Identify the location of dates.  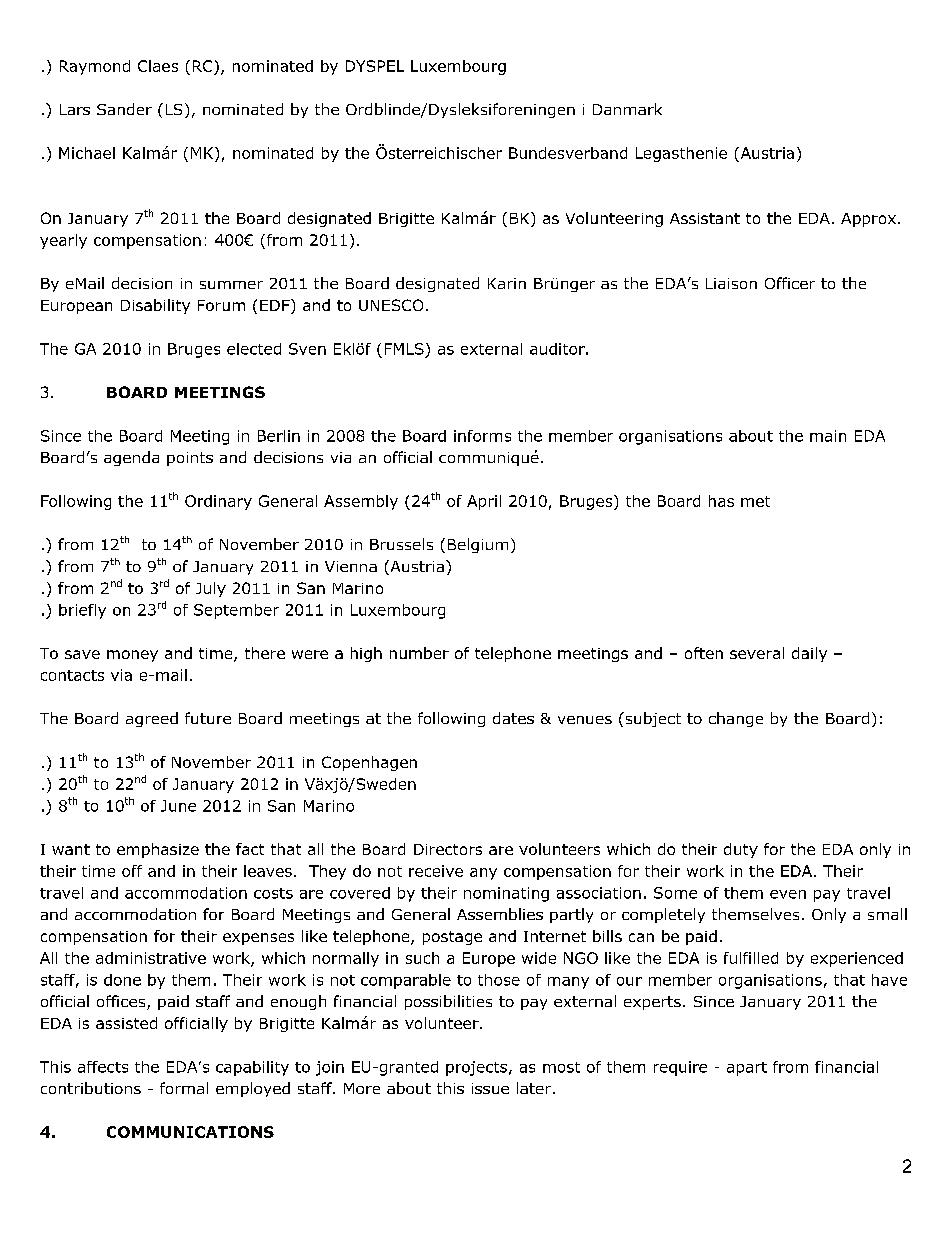
(513, 718).
